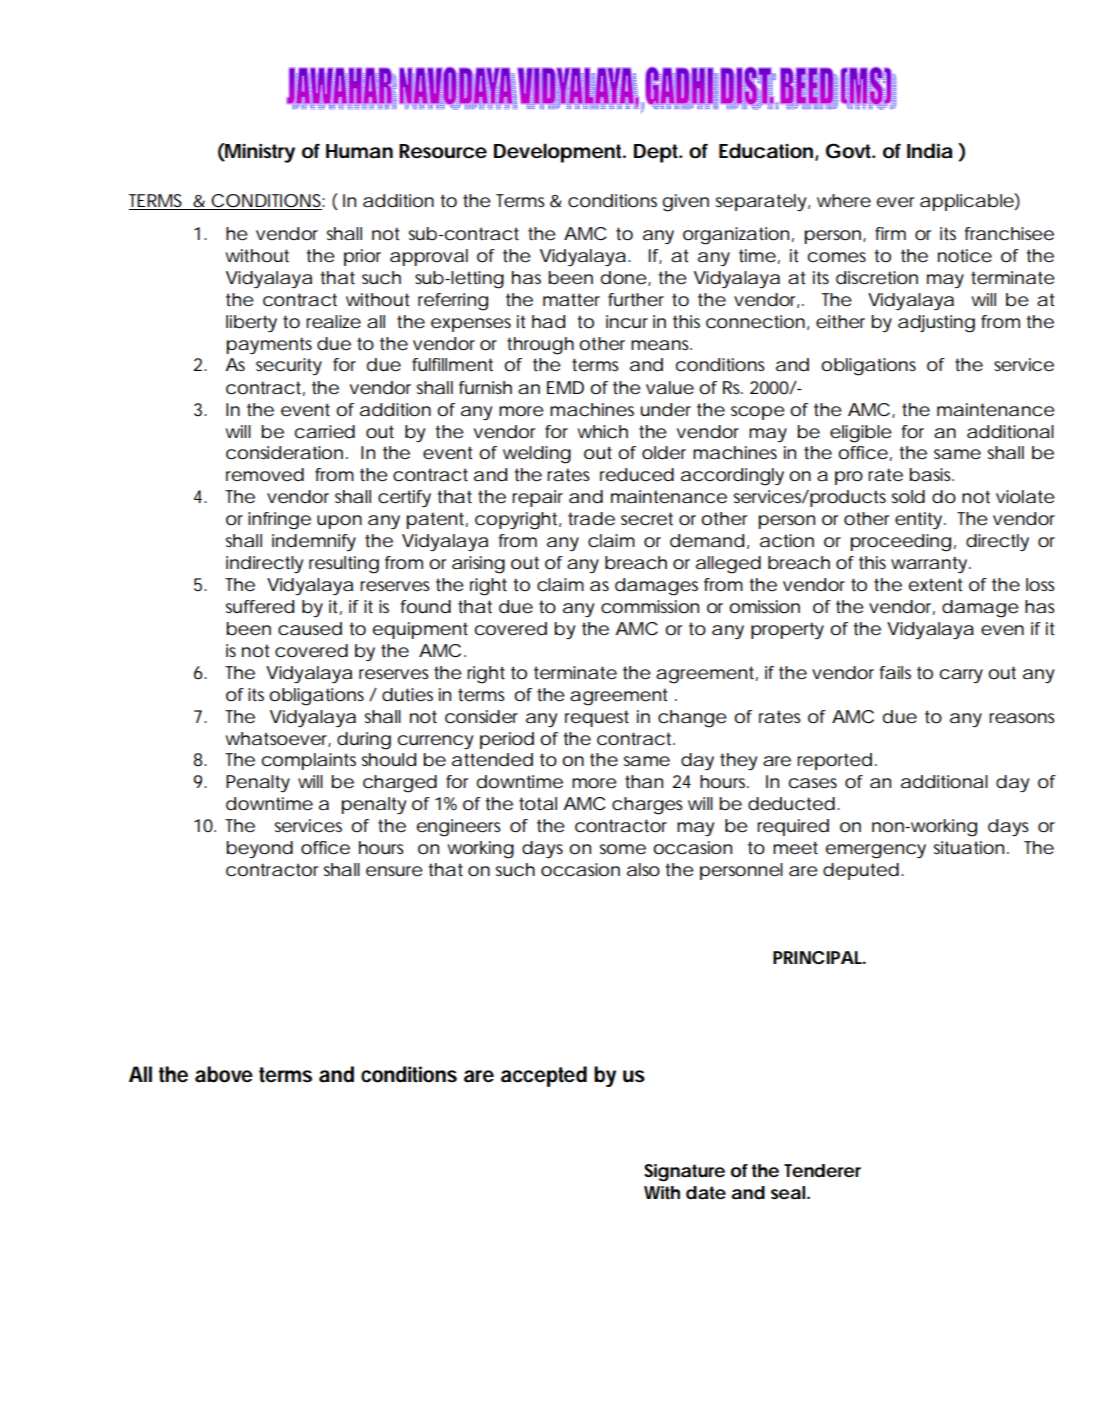 This document has width=1095, height=1417. Describe the element at coordinates (224, 1074) in the document. I see `above` at that location.
